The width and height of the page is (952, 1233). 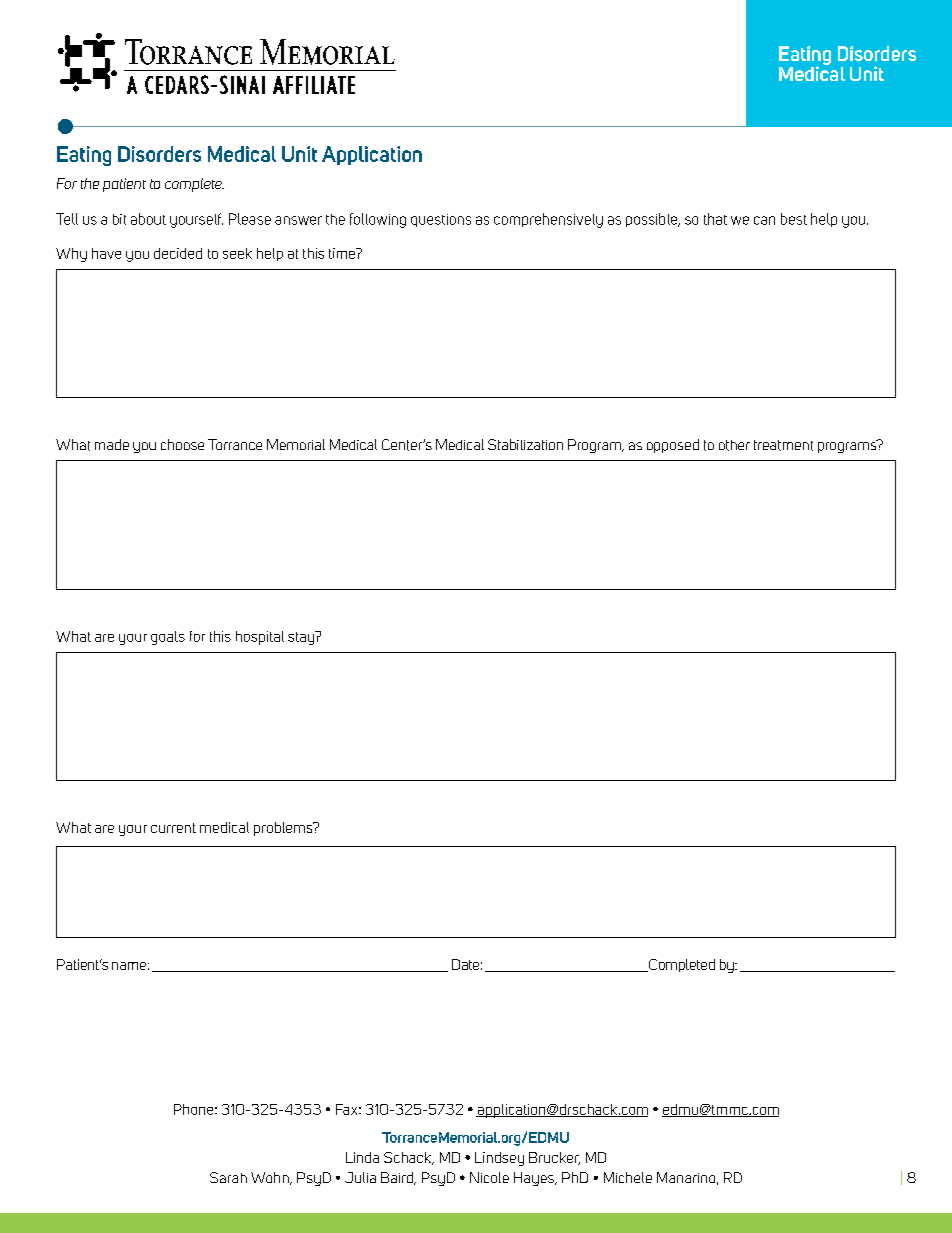 What do you see at coordinates (228, 1177) in the page?
I see `Sarah` at bounding box center [228, 1177].
